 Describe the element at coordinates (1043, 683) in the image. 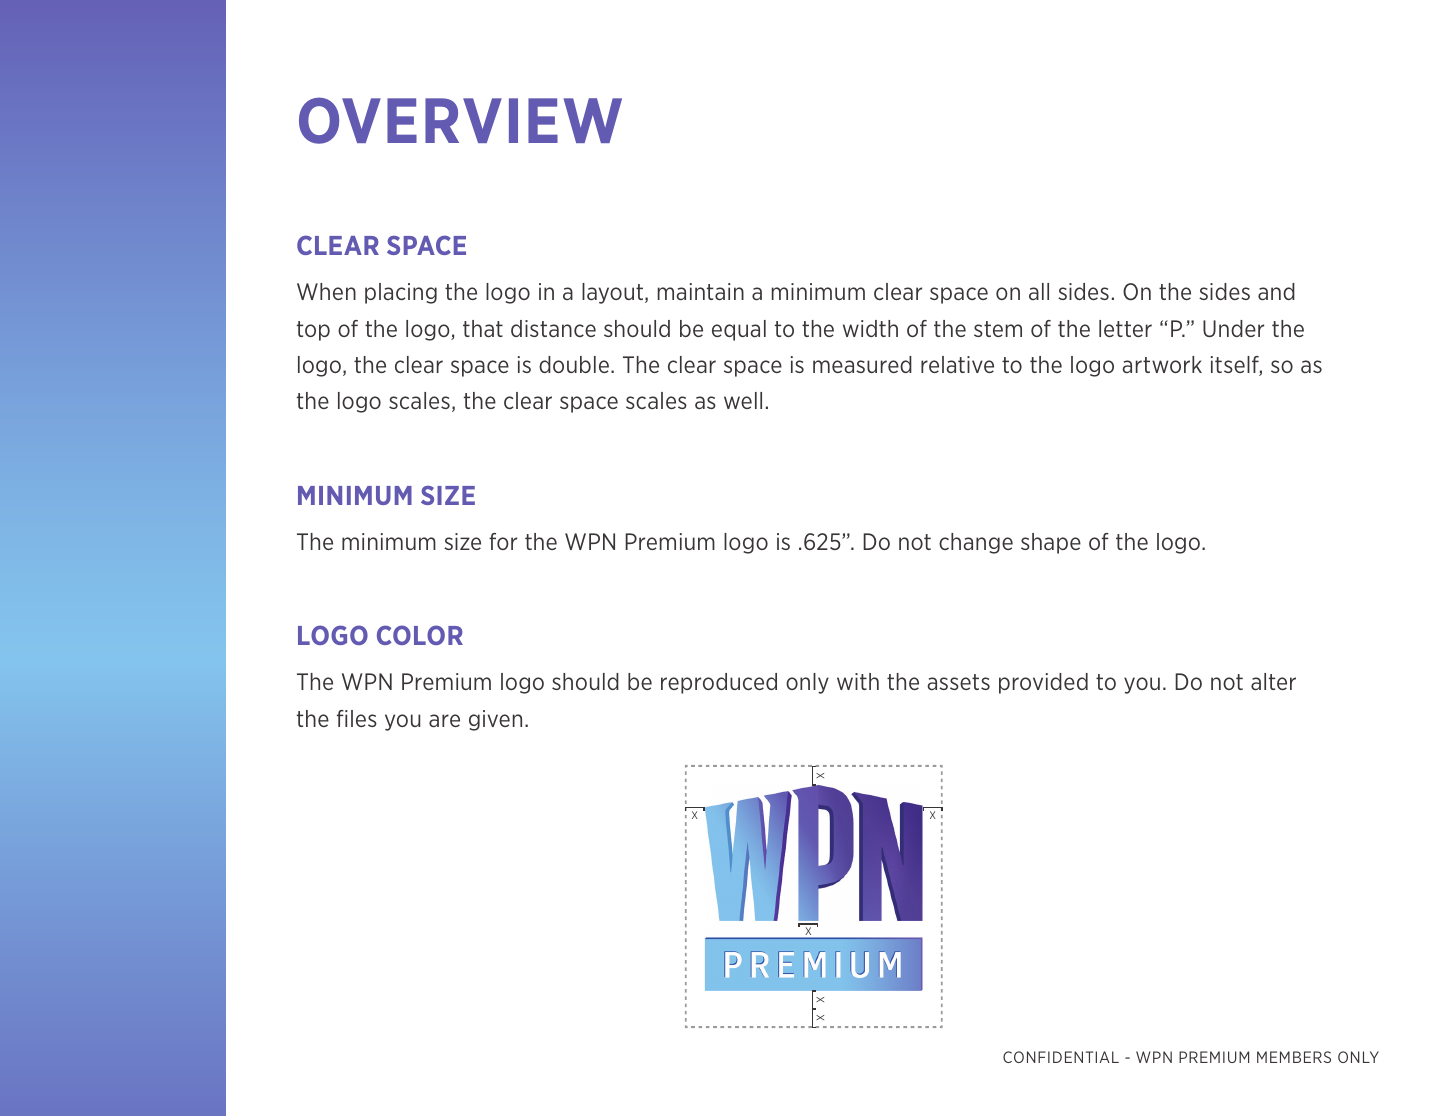

I see `provided` at that location.
